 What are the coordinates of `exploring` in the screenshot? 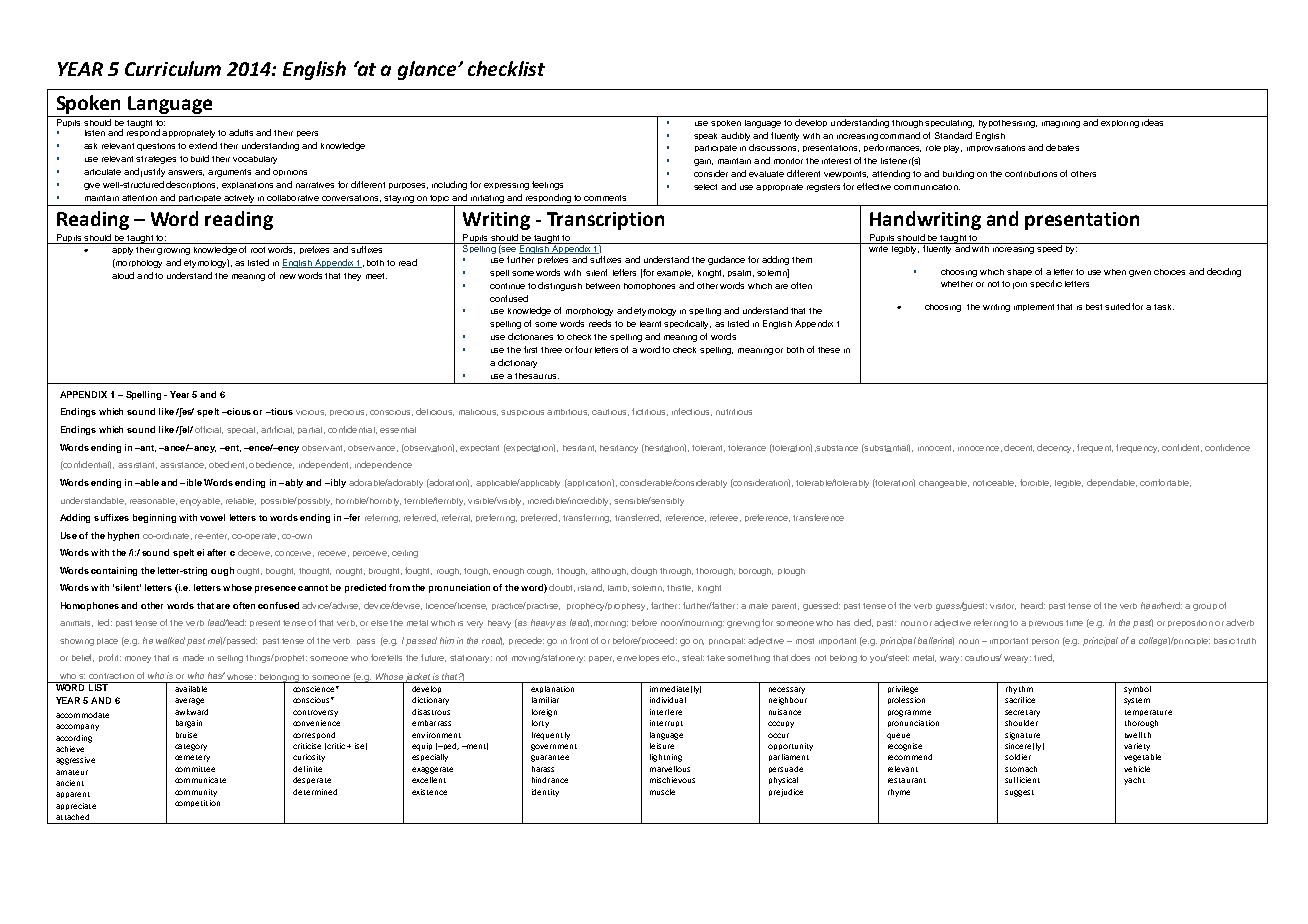 It's located at (1120, 124).
